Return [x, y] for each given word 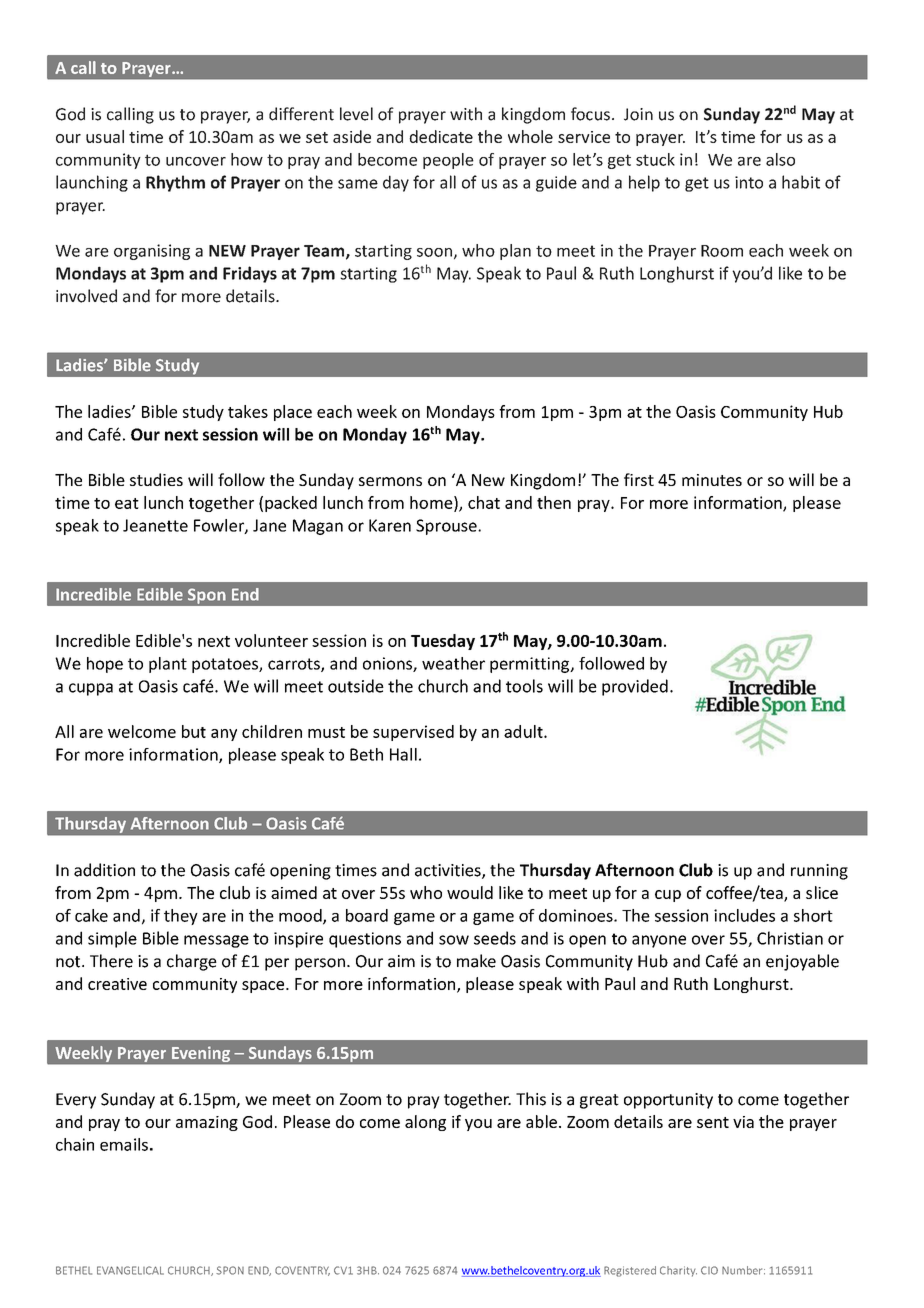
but [194, 731]
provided [635, 687]
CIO [709, 1270]
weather [453, 663]
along [425, 1123]
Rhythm [175, 183]
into [749, 182]
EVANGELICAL [130, 1270]
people [448, 161]
